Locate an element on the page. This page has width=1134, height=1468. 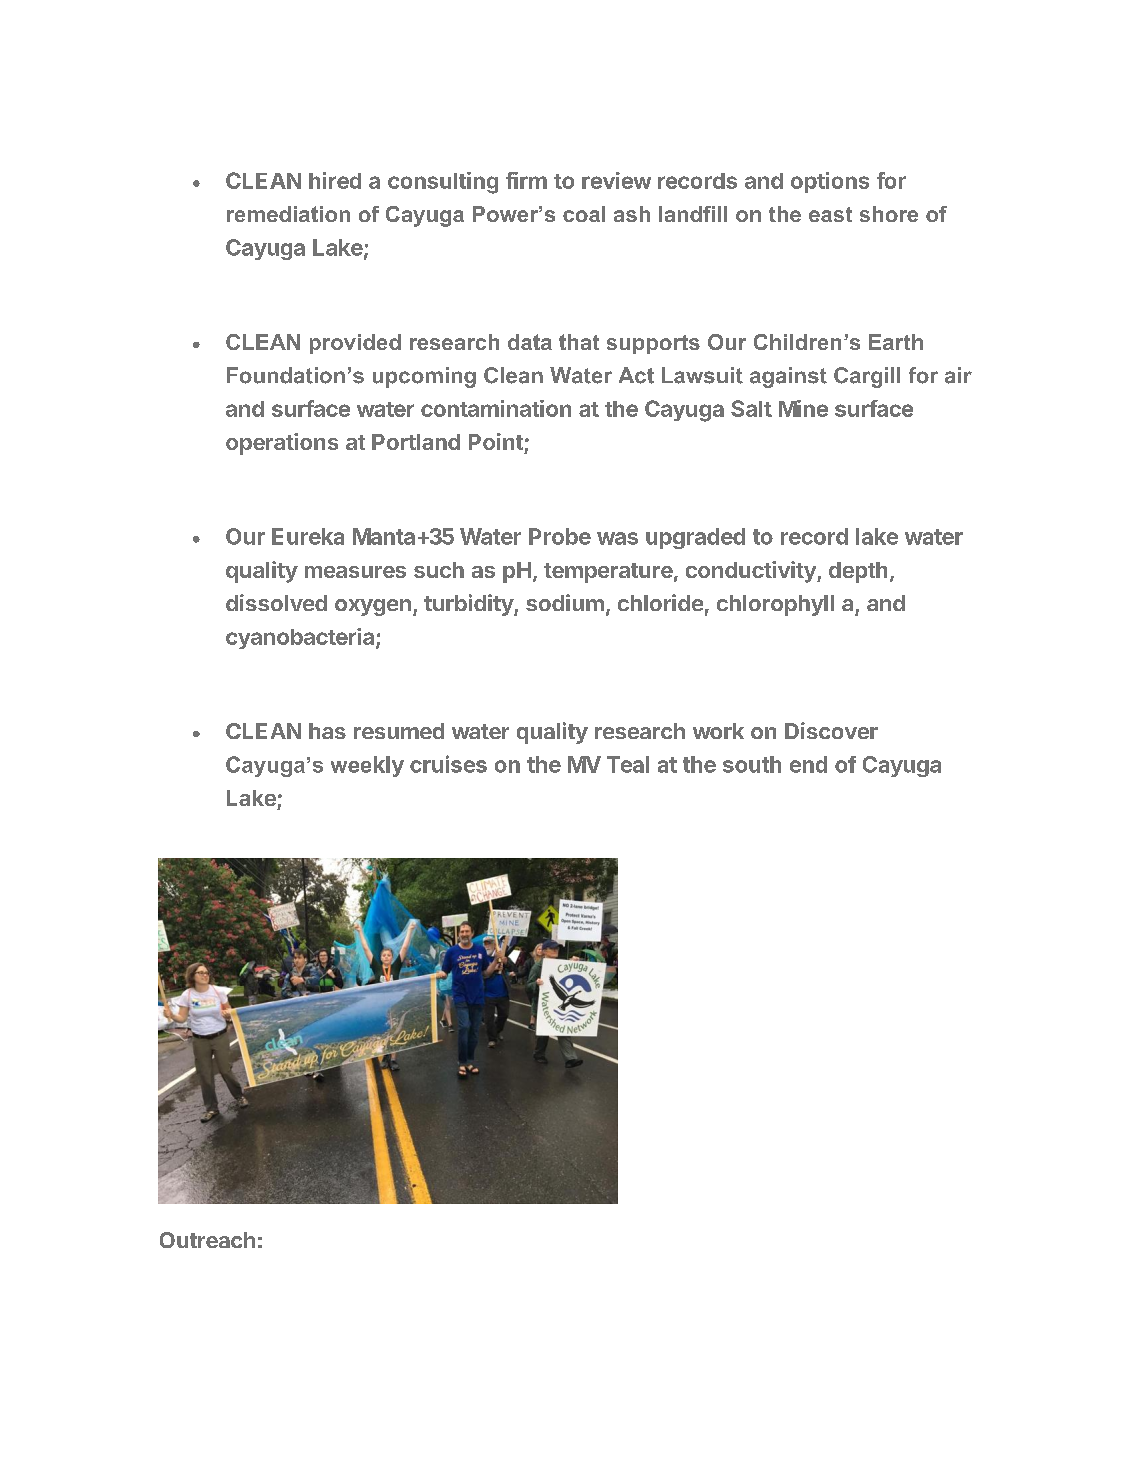
work is located at coordinates (718, 731).
